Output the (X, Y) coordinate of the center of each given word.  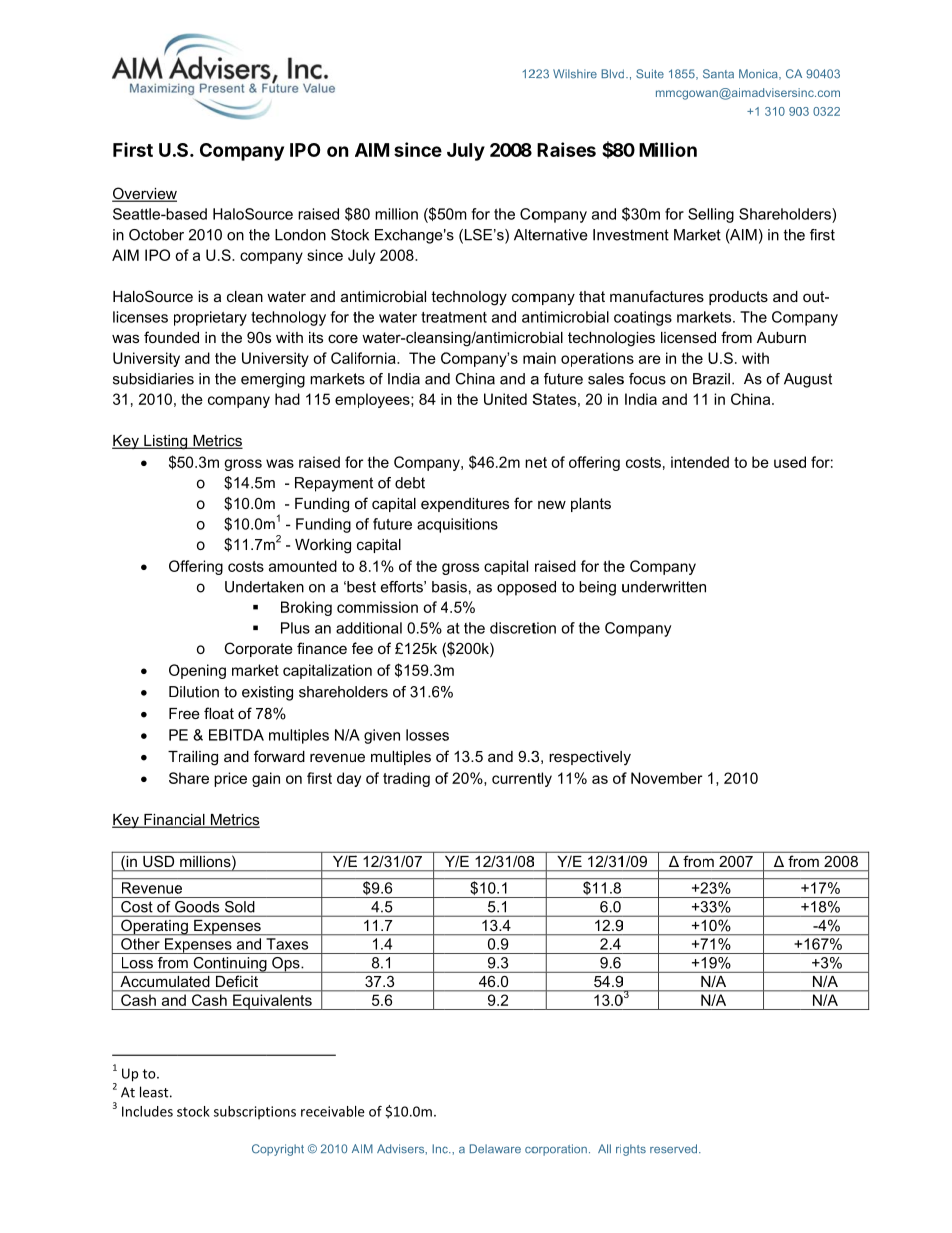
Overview (144, 194)
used (790, 462)
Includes (147, 1111)
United (505, 399)
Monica (759, 74)
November (666, 778)
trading (406, 779)
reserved (675, 1149)
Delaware (495, 1149)
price (230, 779)
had (287, 399)
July (466, 152)
